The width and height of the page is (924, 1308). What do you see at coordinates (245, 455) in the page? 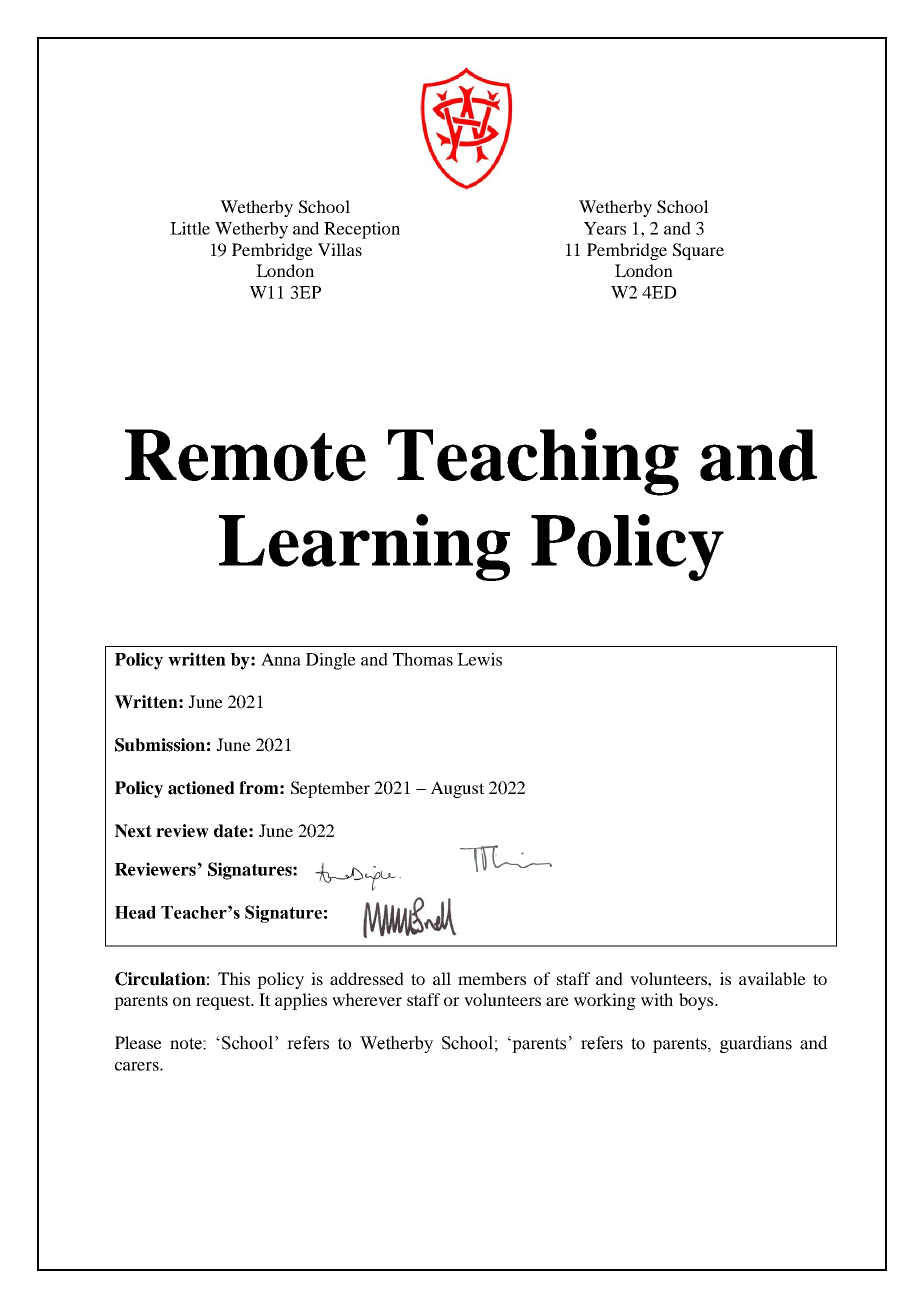
I see `Remote` at bounding box center [245, 455].
